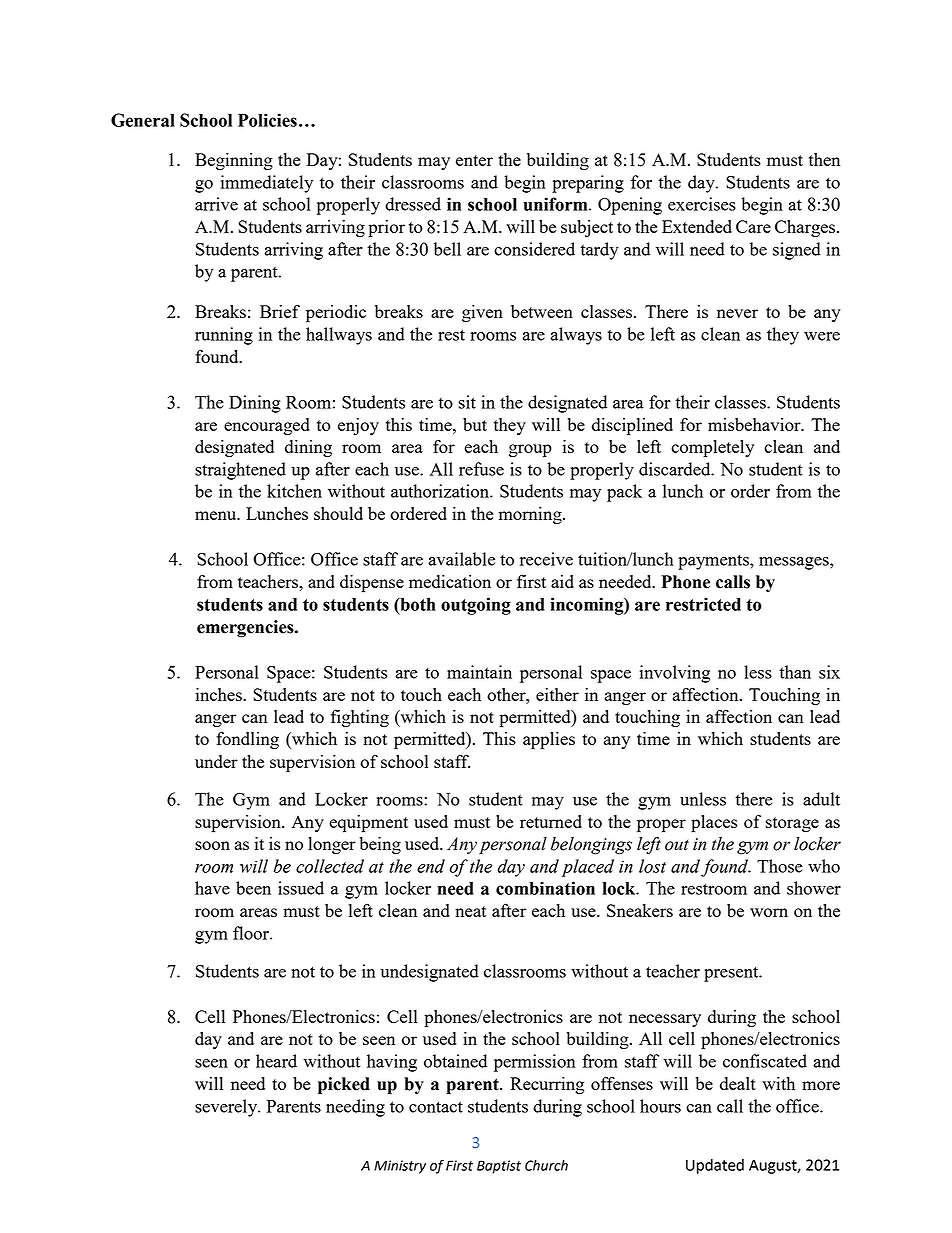  I want to click on Policies, so click(267, 120).
